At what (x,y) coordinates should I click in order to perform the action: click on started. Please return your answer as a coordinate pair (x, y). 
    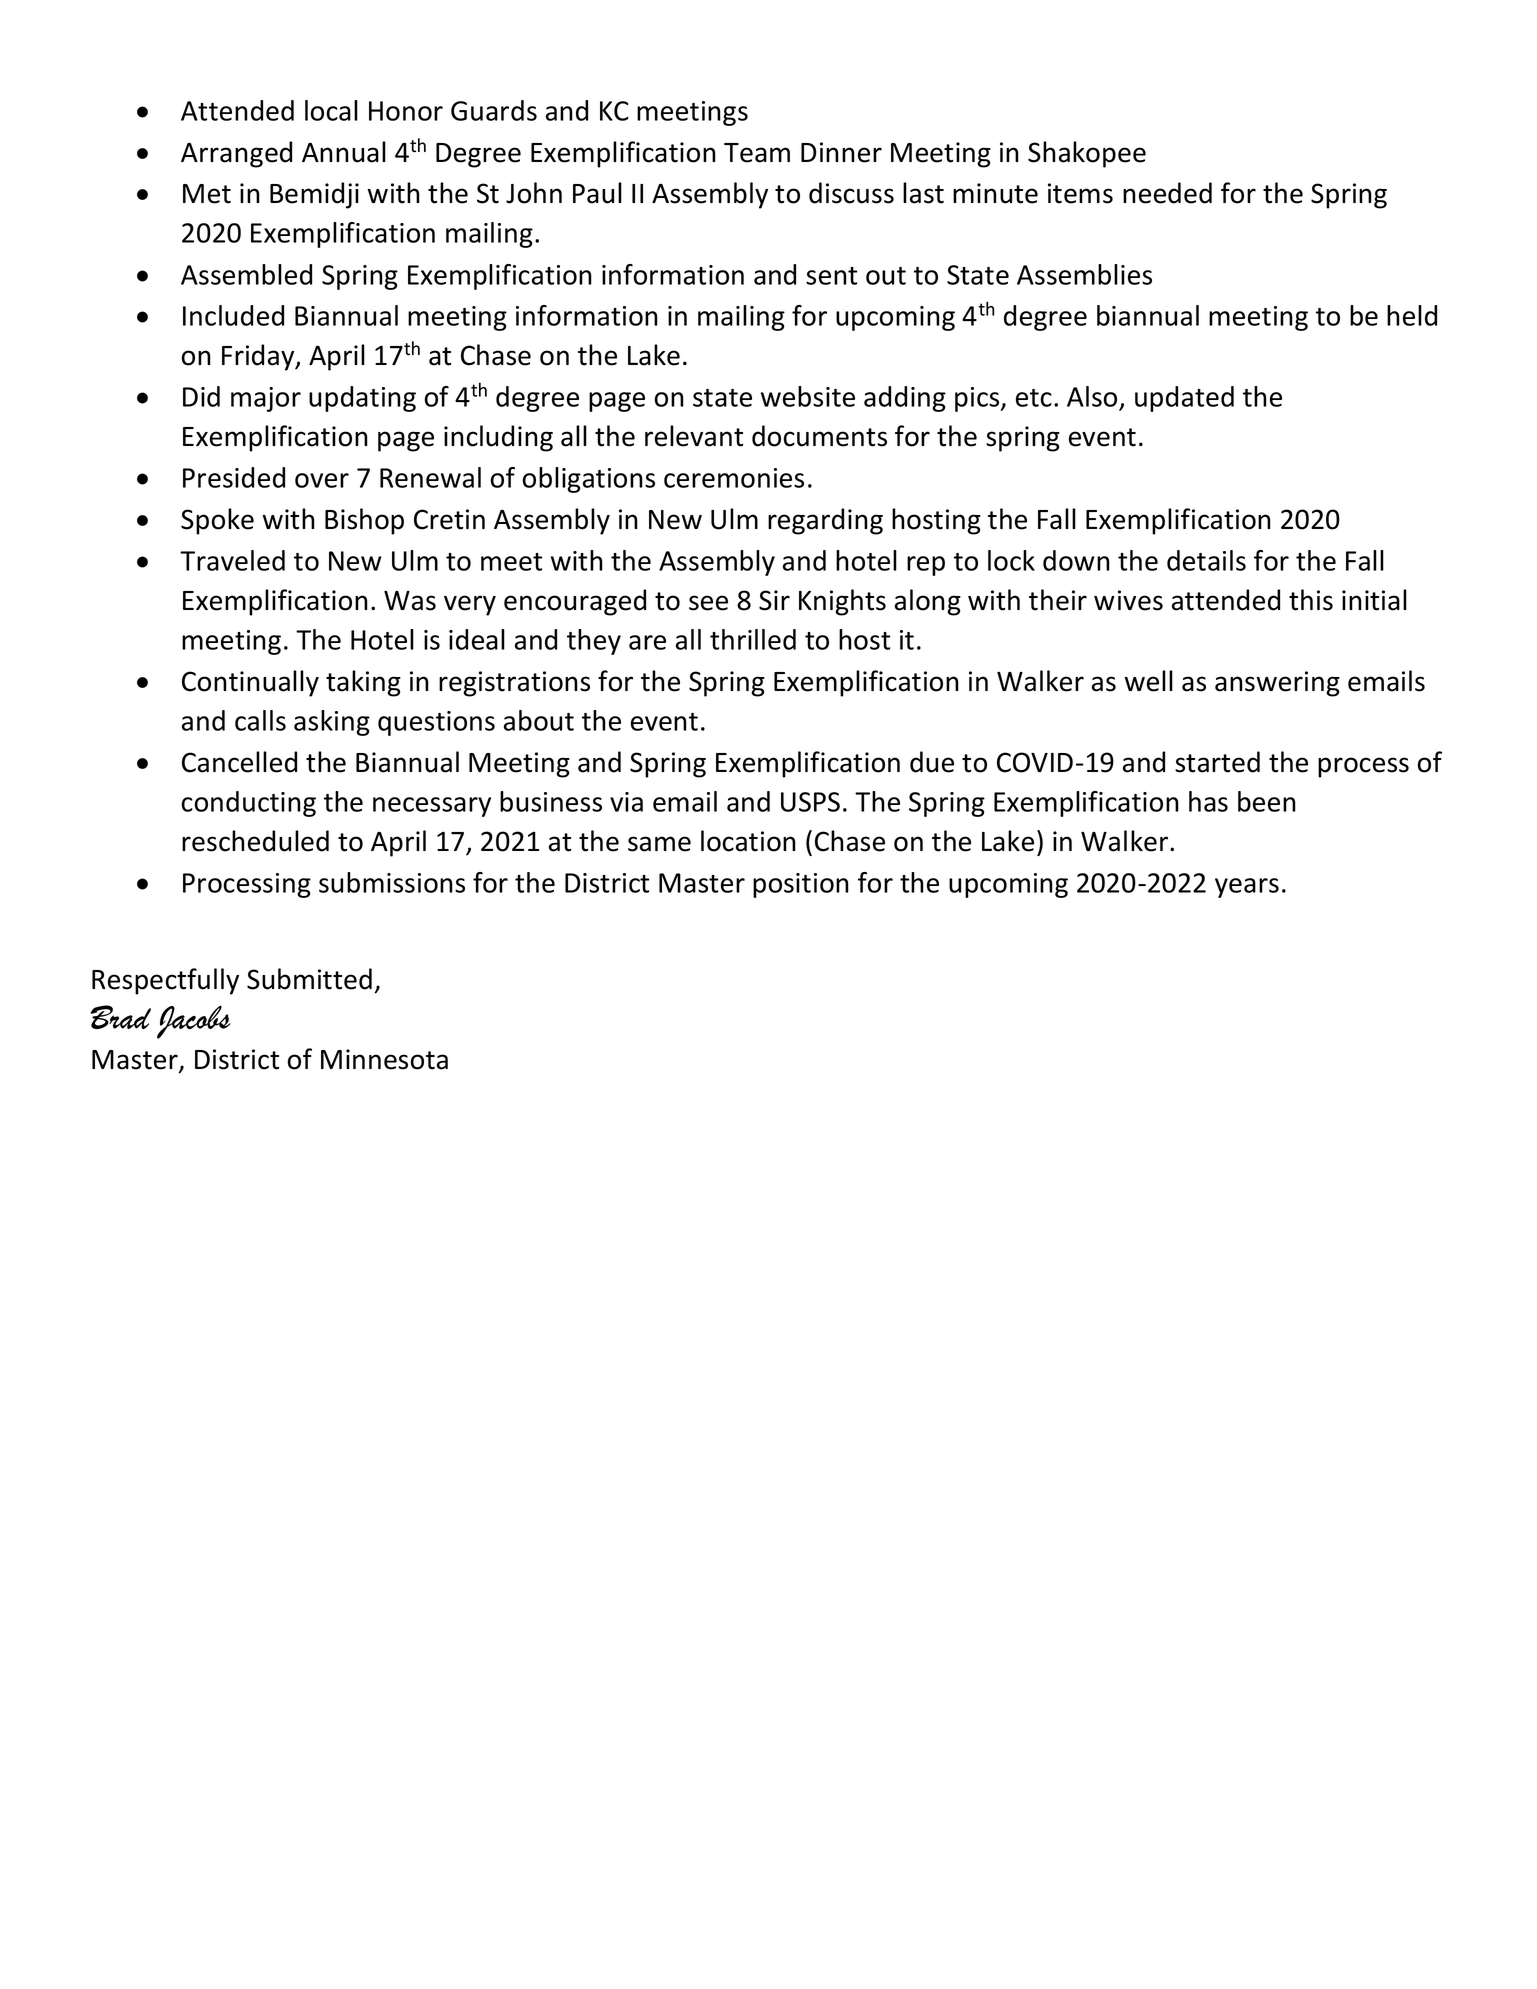
    Looking at the image, I should click on (1217, 762).
